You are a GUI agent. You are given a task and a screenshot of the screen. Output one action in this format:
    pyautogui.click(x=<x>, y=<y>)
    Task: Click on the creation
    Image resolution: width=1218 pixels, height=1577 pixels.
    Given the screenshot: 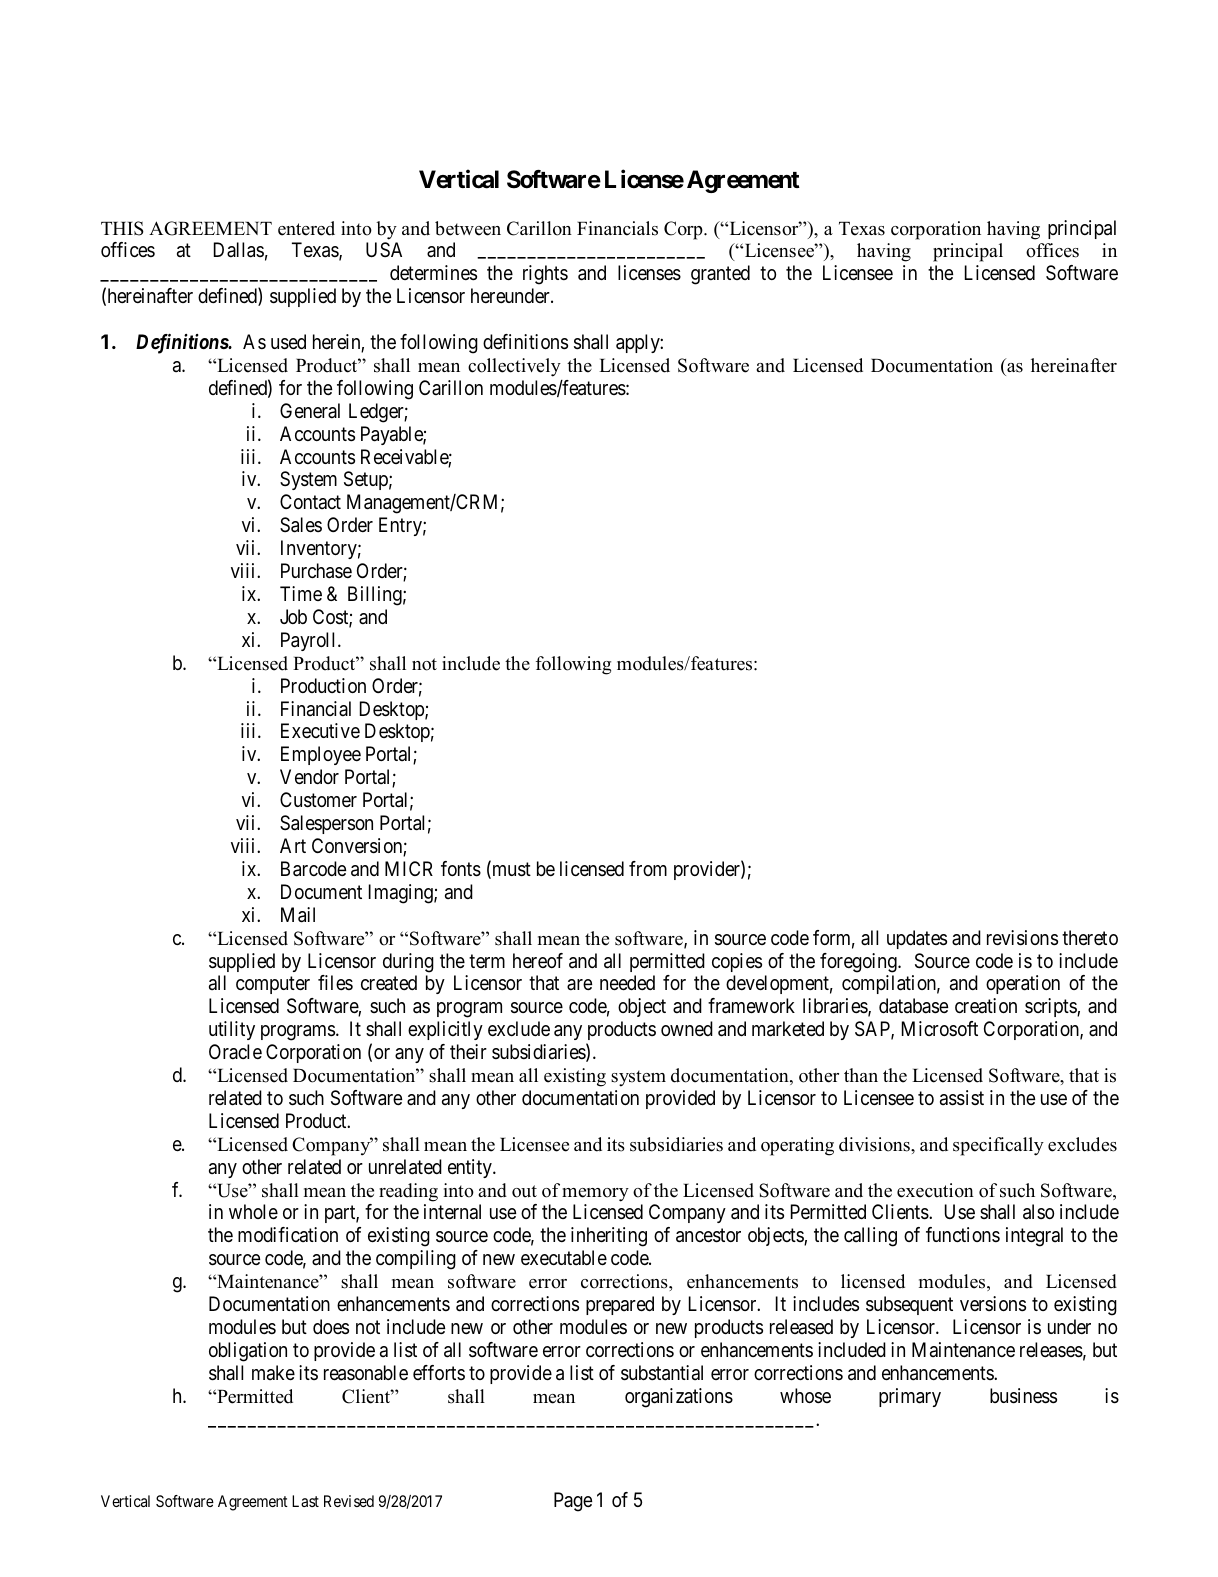 What is the action you would take?
    pyautogui.click(x=986, y=1005)
